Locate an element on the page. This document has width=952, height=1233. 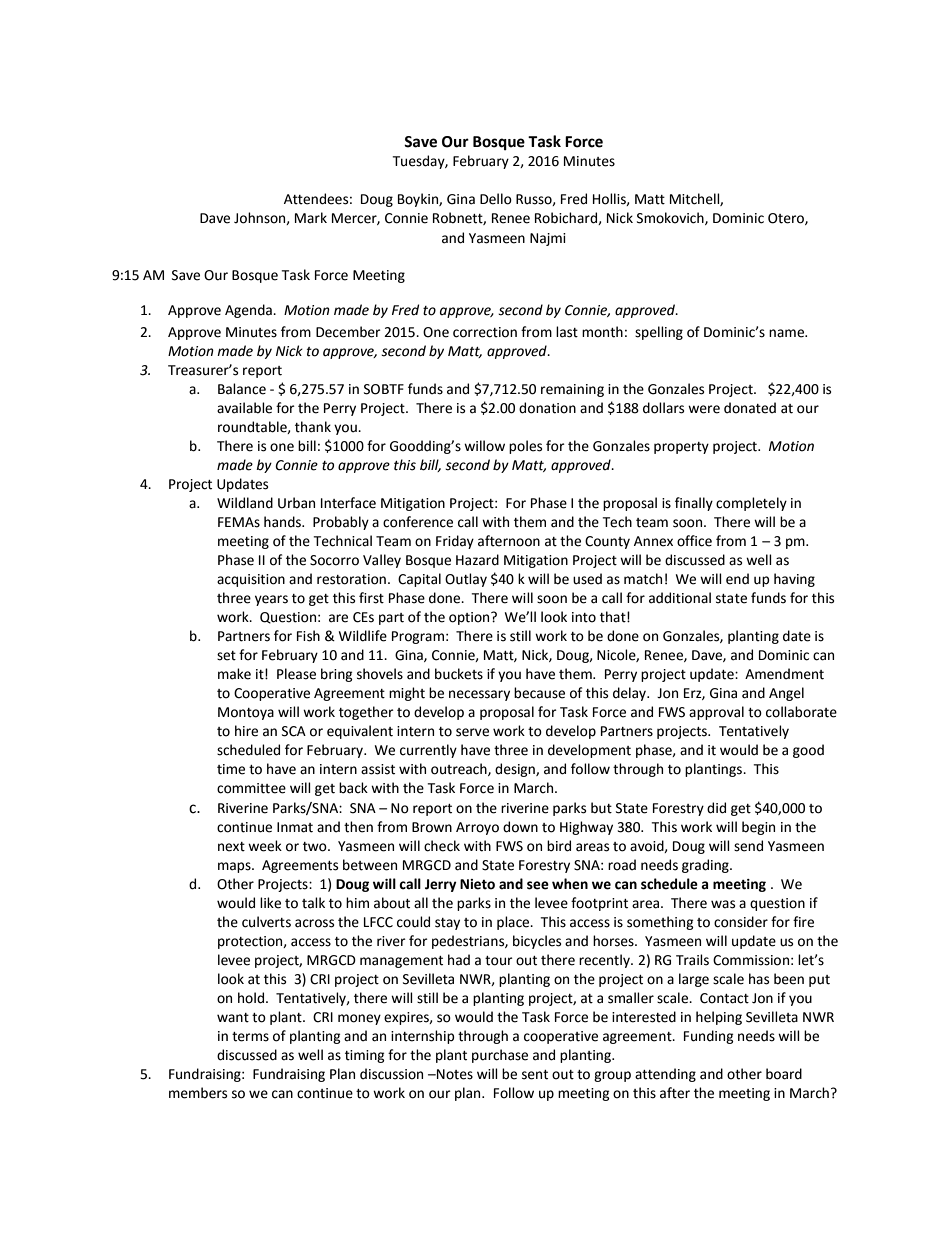
design is located at coordinates (516, 770).
